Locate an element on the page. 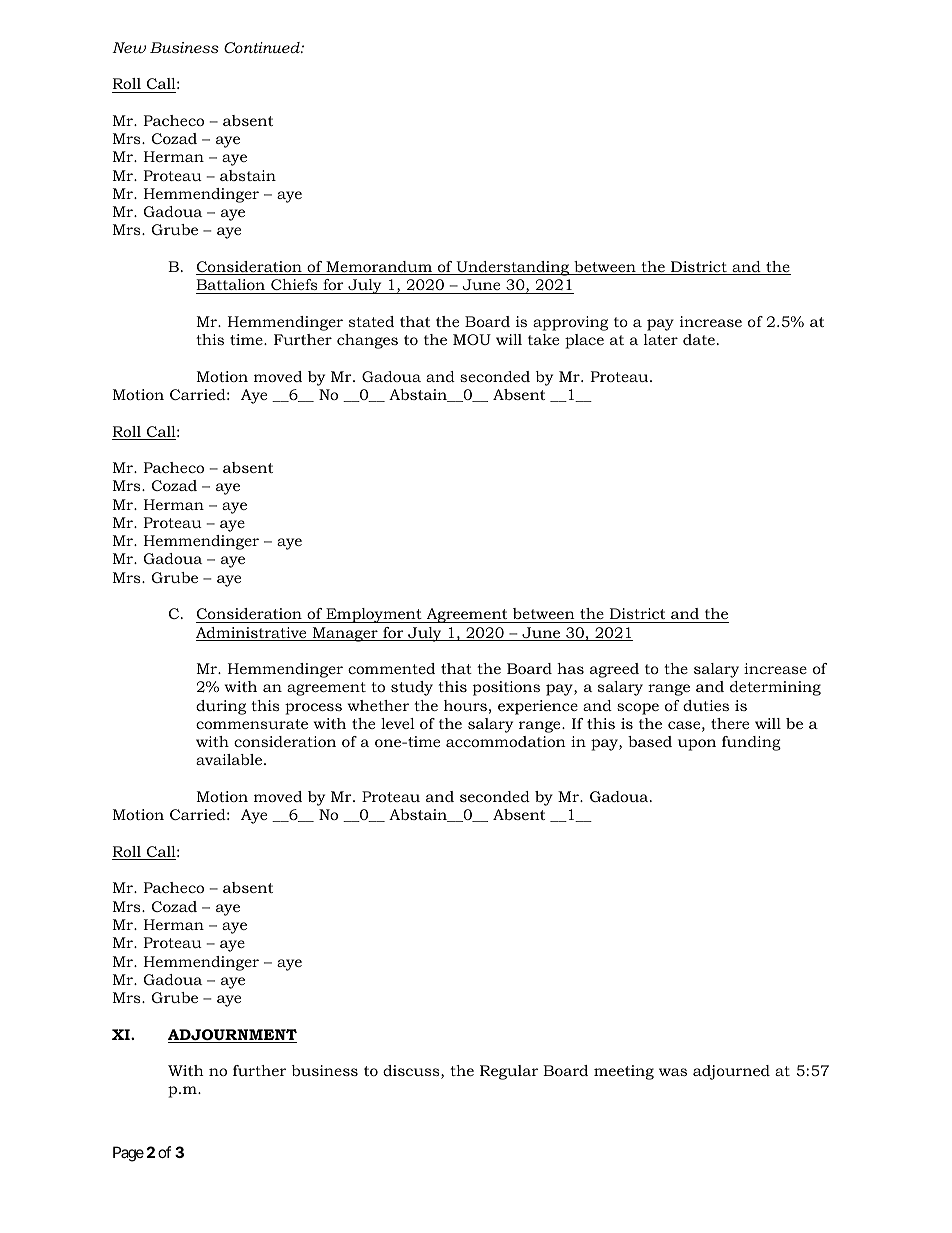 The height and width of the page is (1233, 952). Understanding is located at coordinates (513, 268).
